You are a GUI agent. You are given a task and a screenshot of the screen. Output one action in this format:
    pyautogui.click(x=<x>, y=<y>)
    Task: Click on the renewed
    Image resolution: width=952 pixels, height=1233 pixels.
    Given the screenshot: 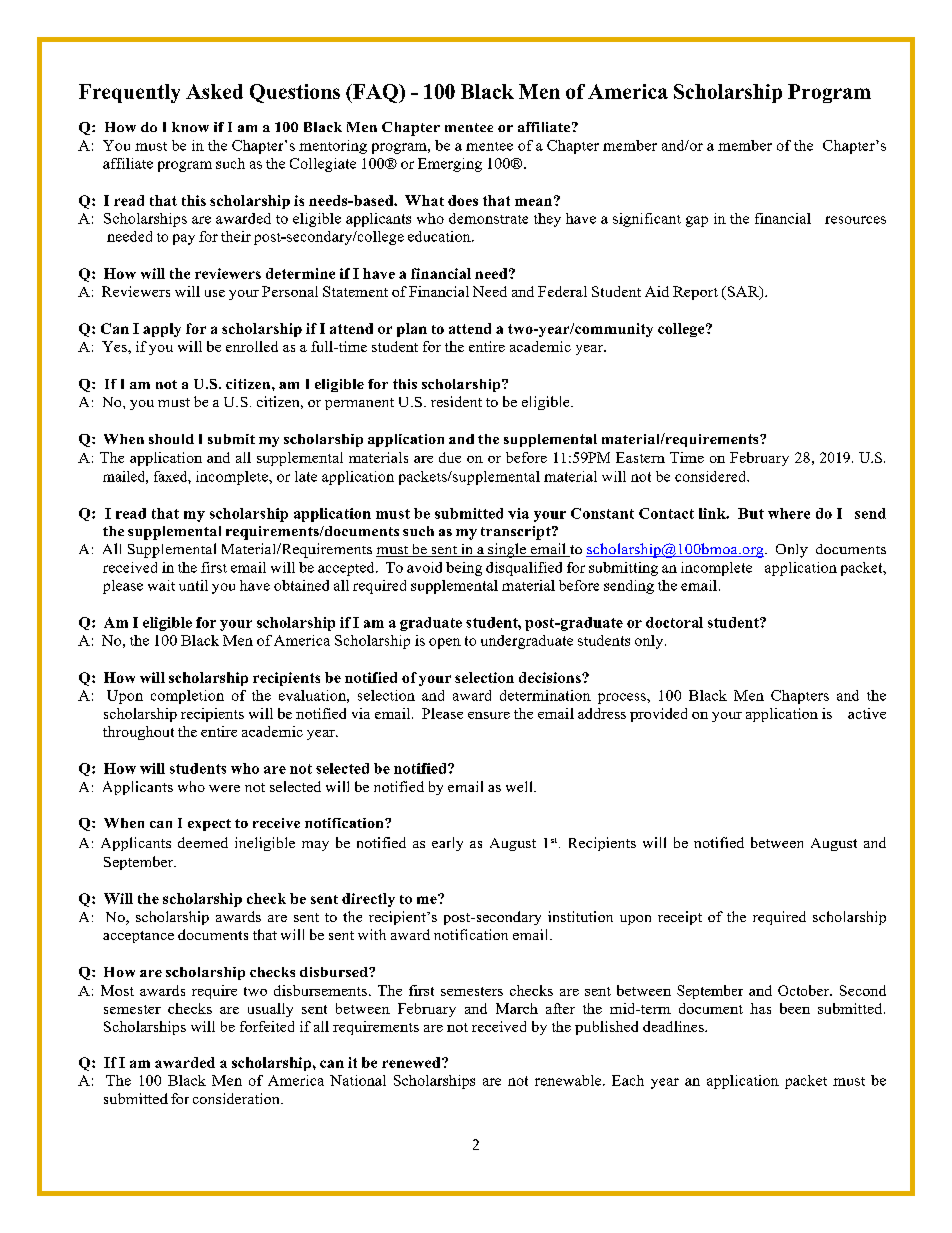 What is the action you would take?
    pyautogui.click(x=412, y=1062)
